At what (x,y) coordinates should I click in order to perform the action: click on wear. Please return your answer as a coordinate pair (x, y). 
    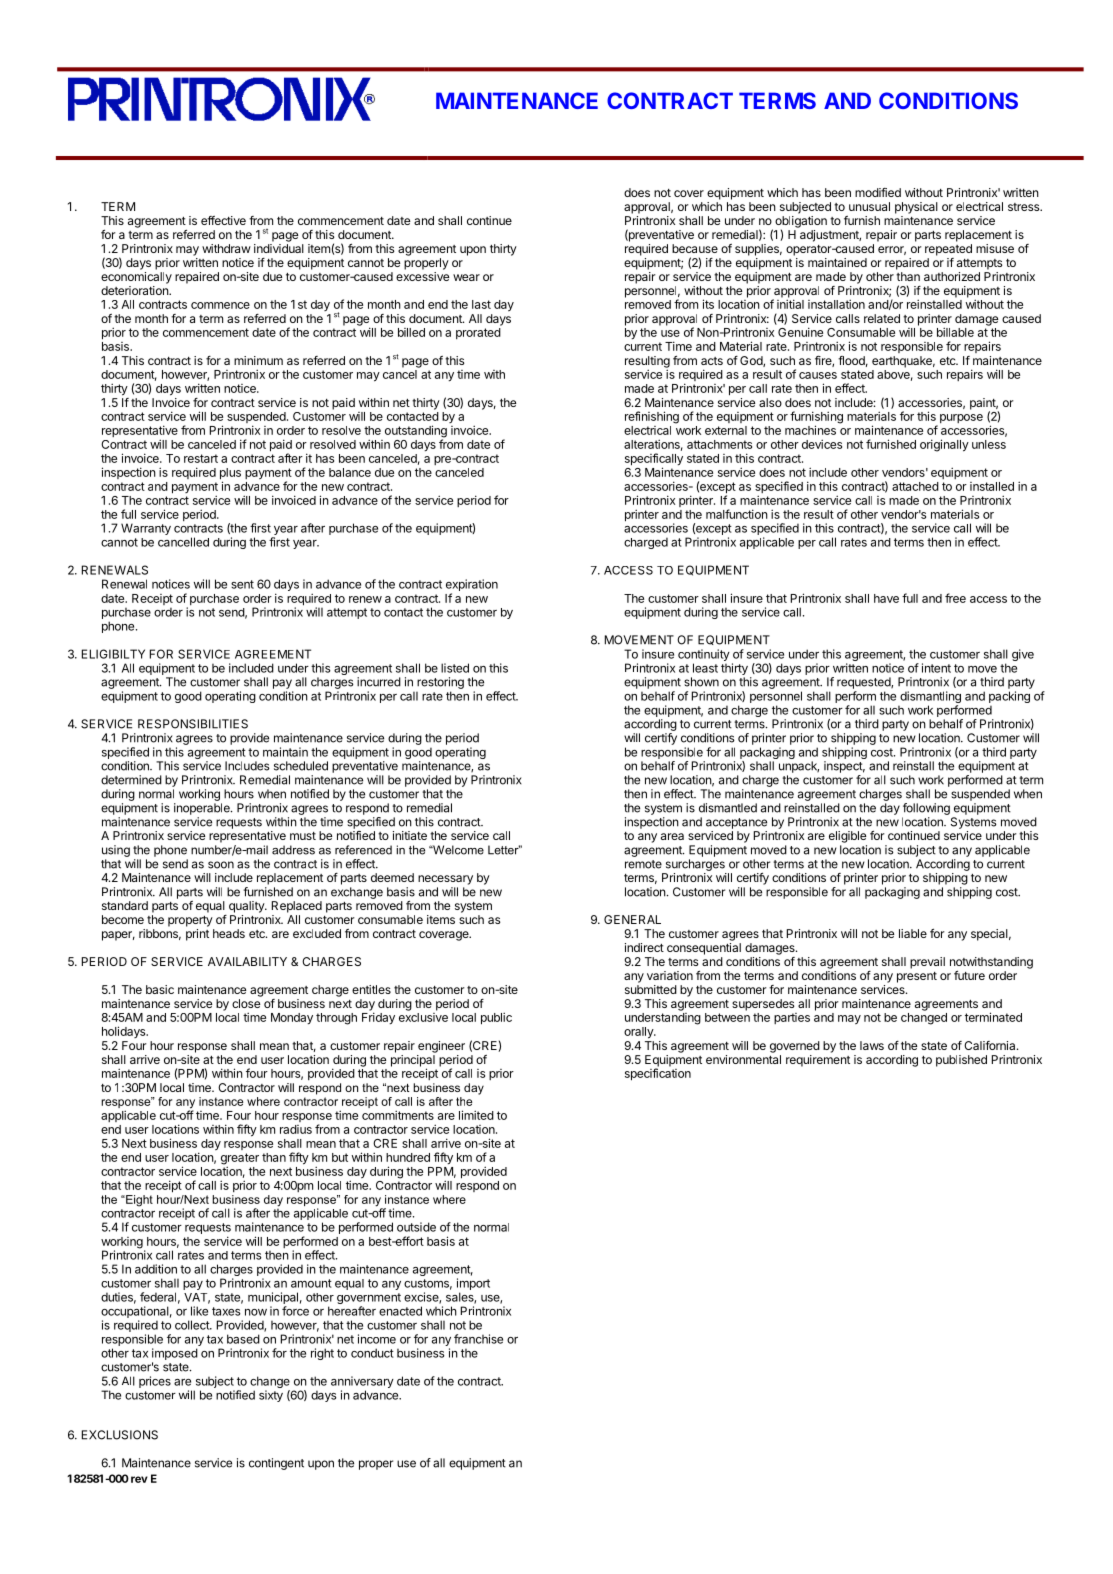
    Looking at the image, I should click on (466, 277).
